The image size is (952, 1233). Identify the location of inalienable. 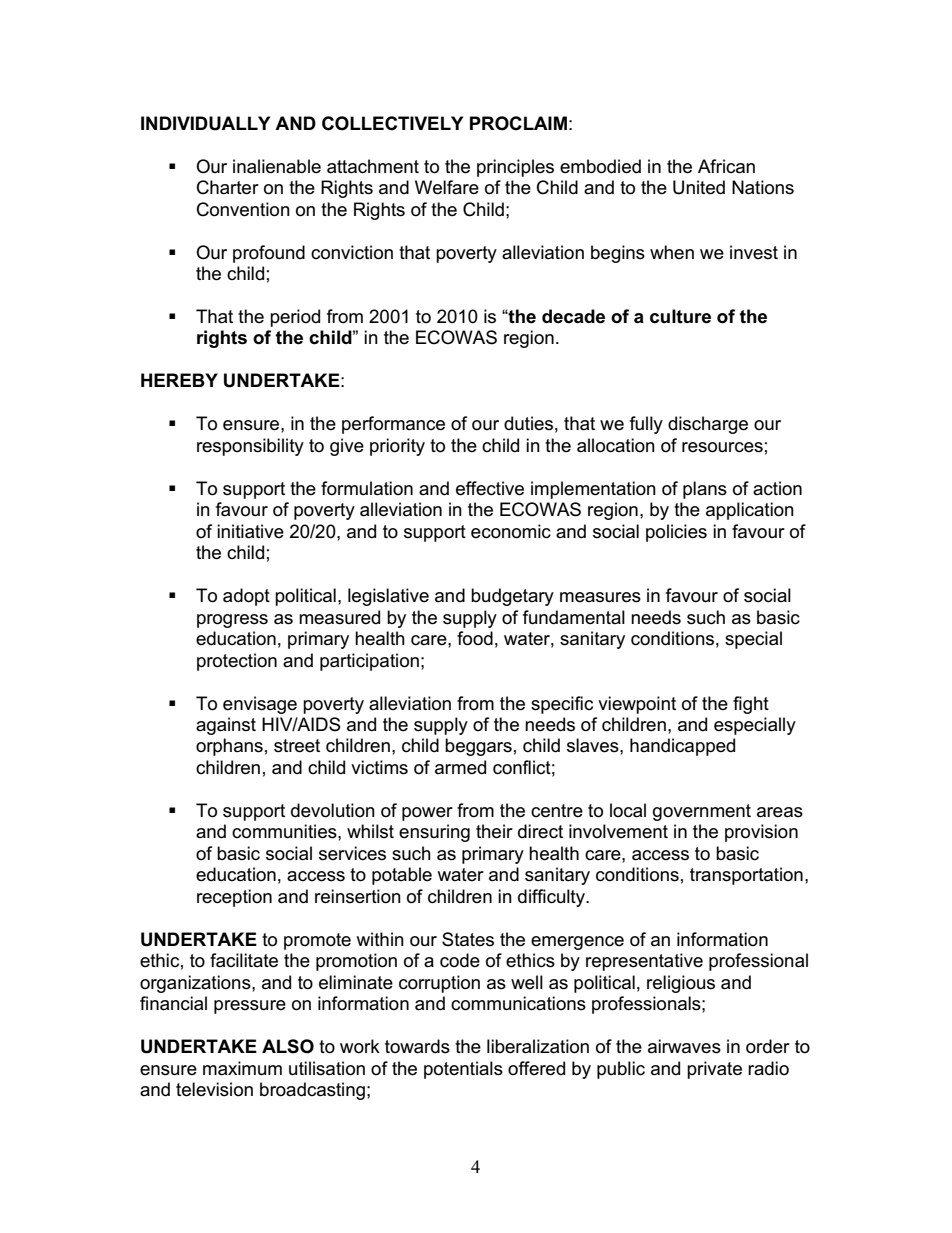
(277, 166).
